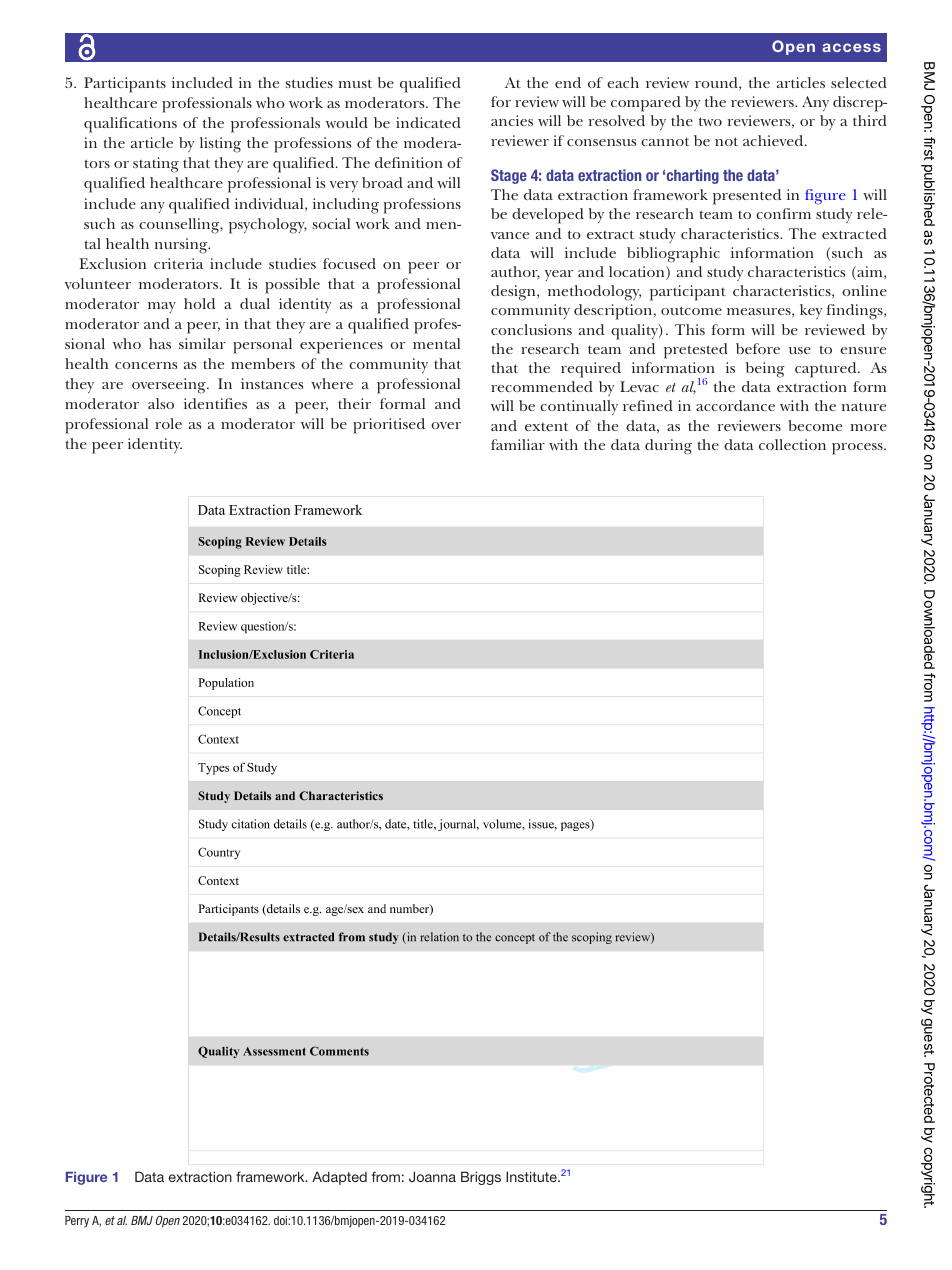 The image size is (952, 1270). Describe the element at coordinates (77, 1221) in the screenshot. I see `Perry` at that location.
